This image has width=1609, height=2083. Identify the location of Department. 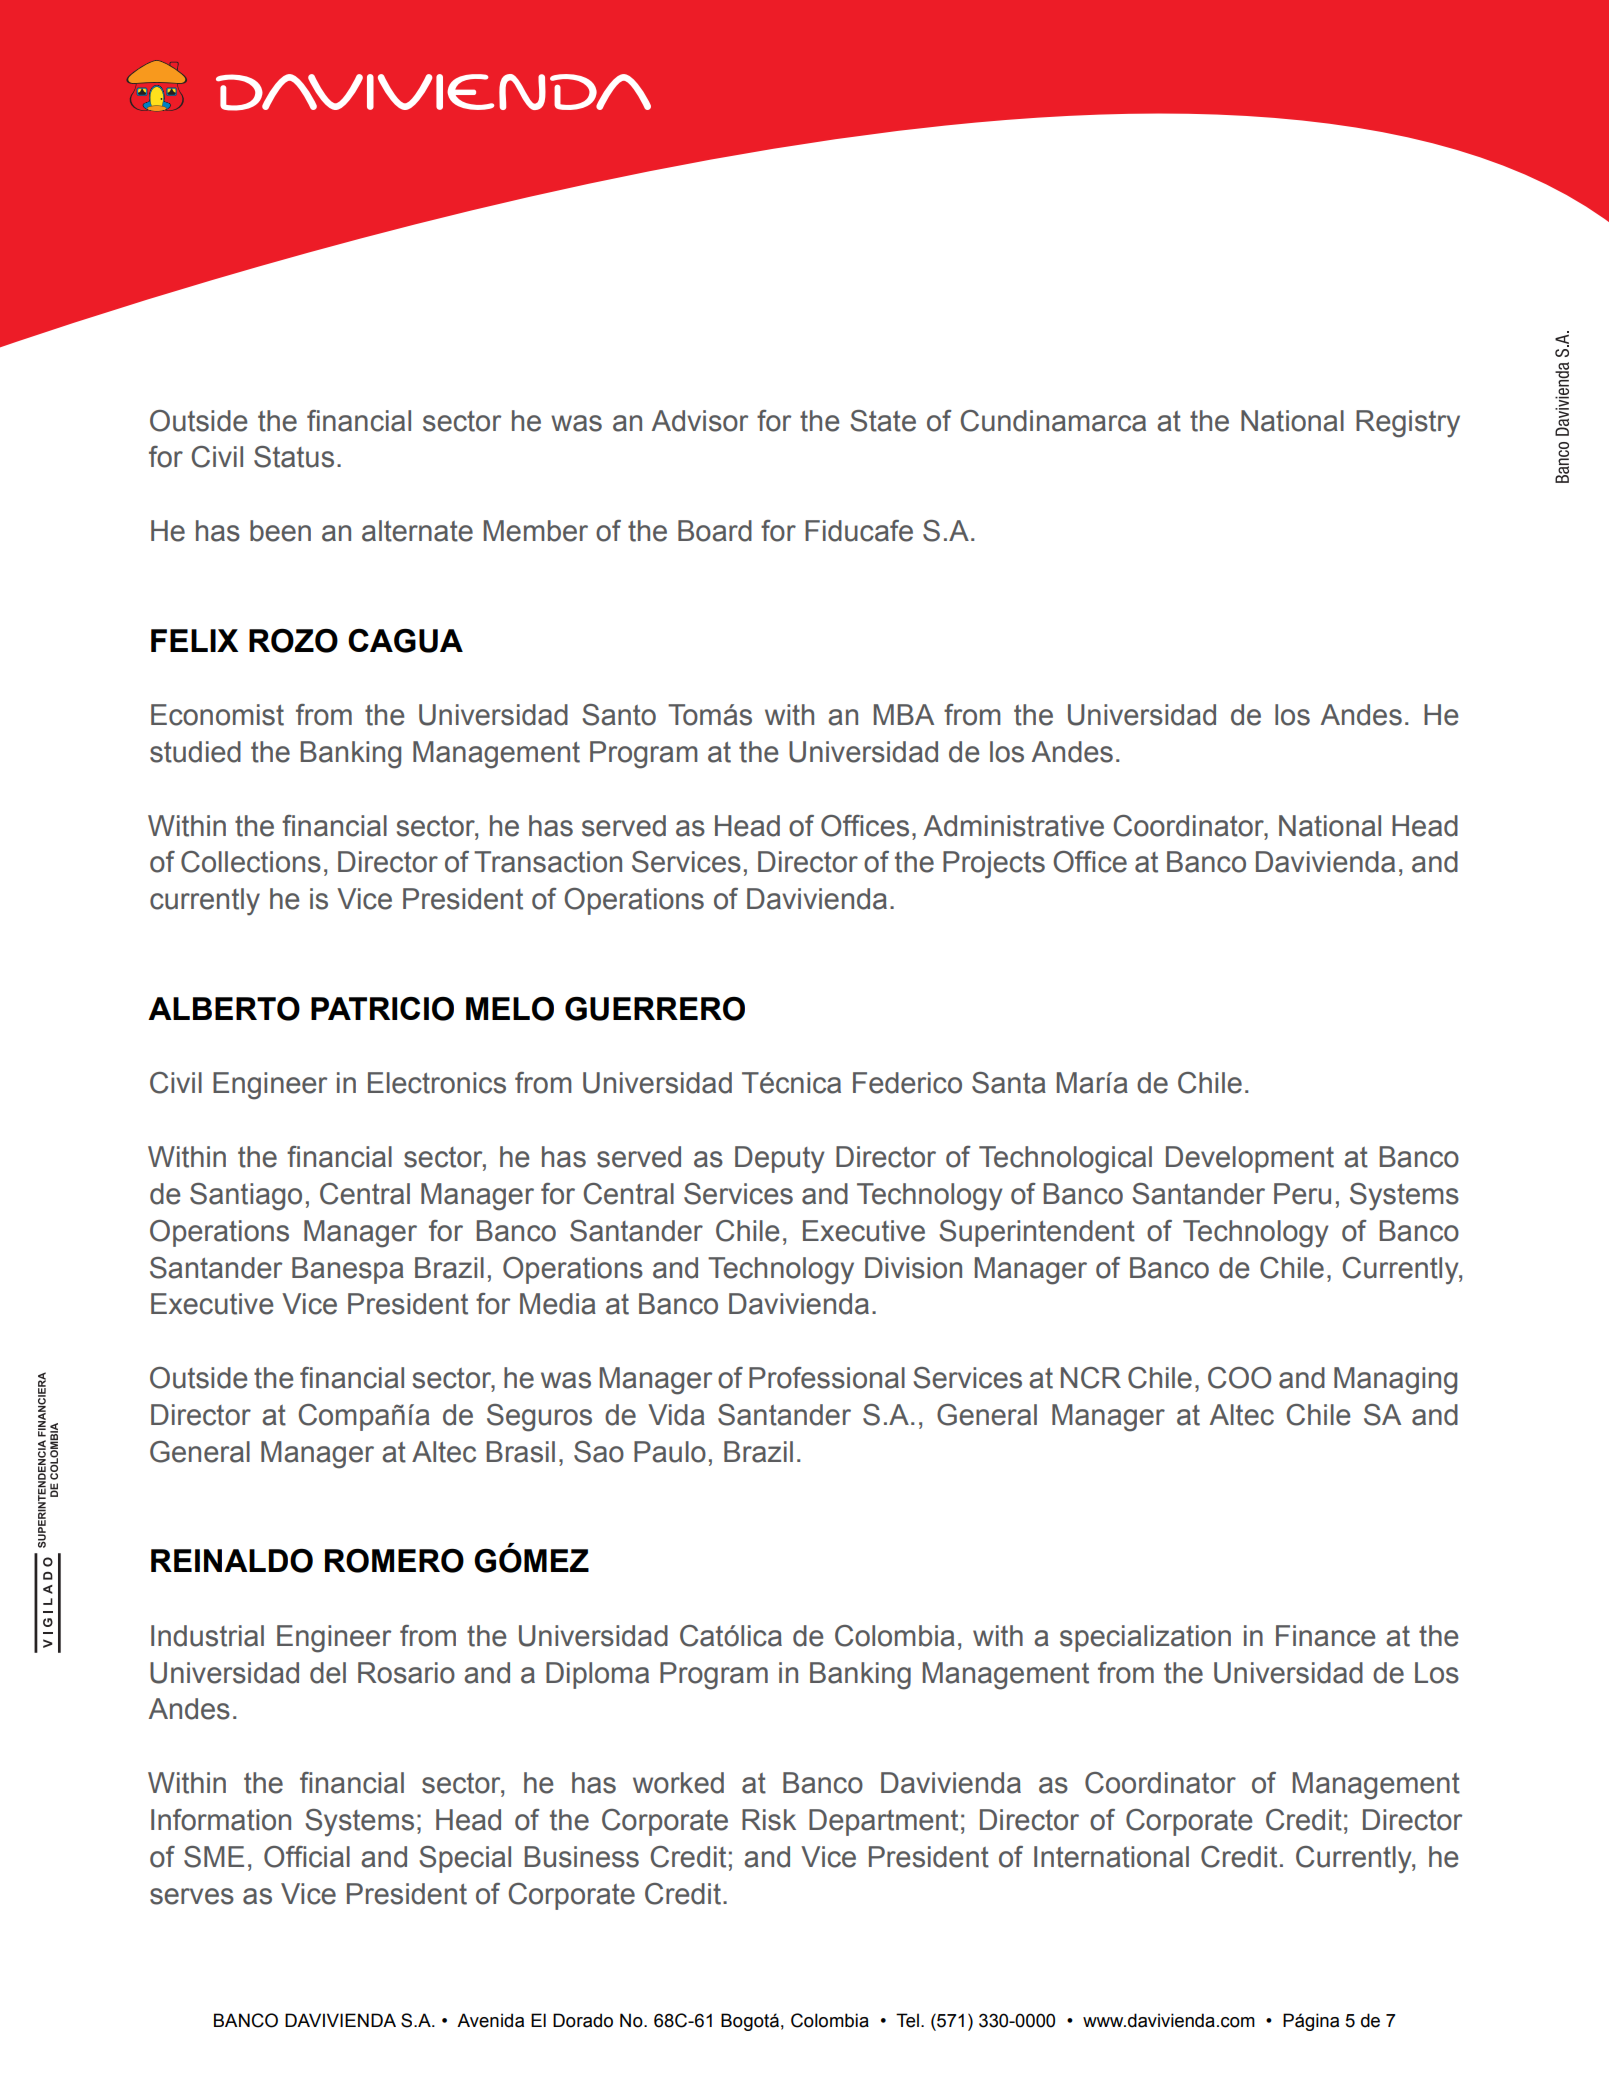
(883, 1822).
